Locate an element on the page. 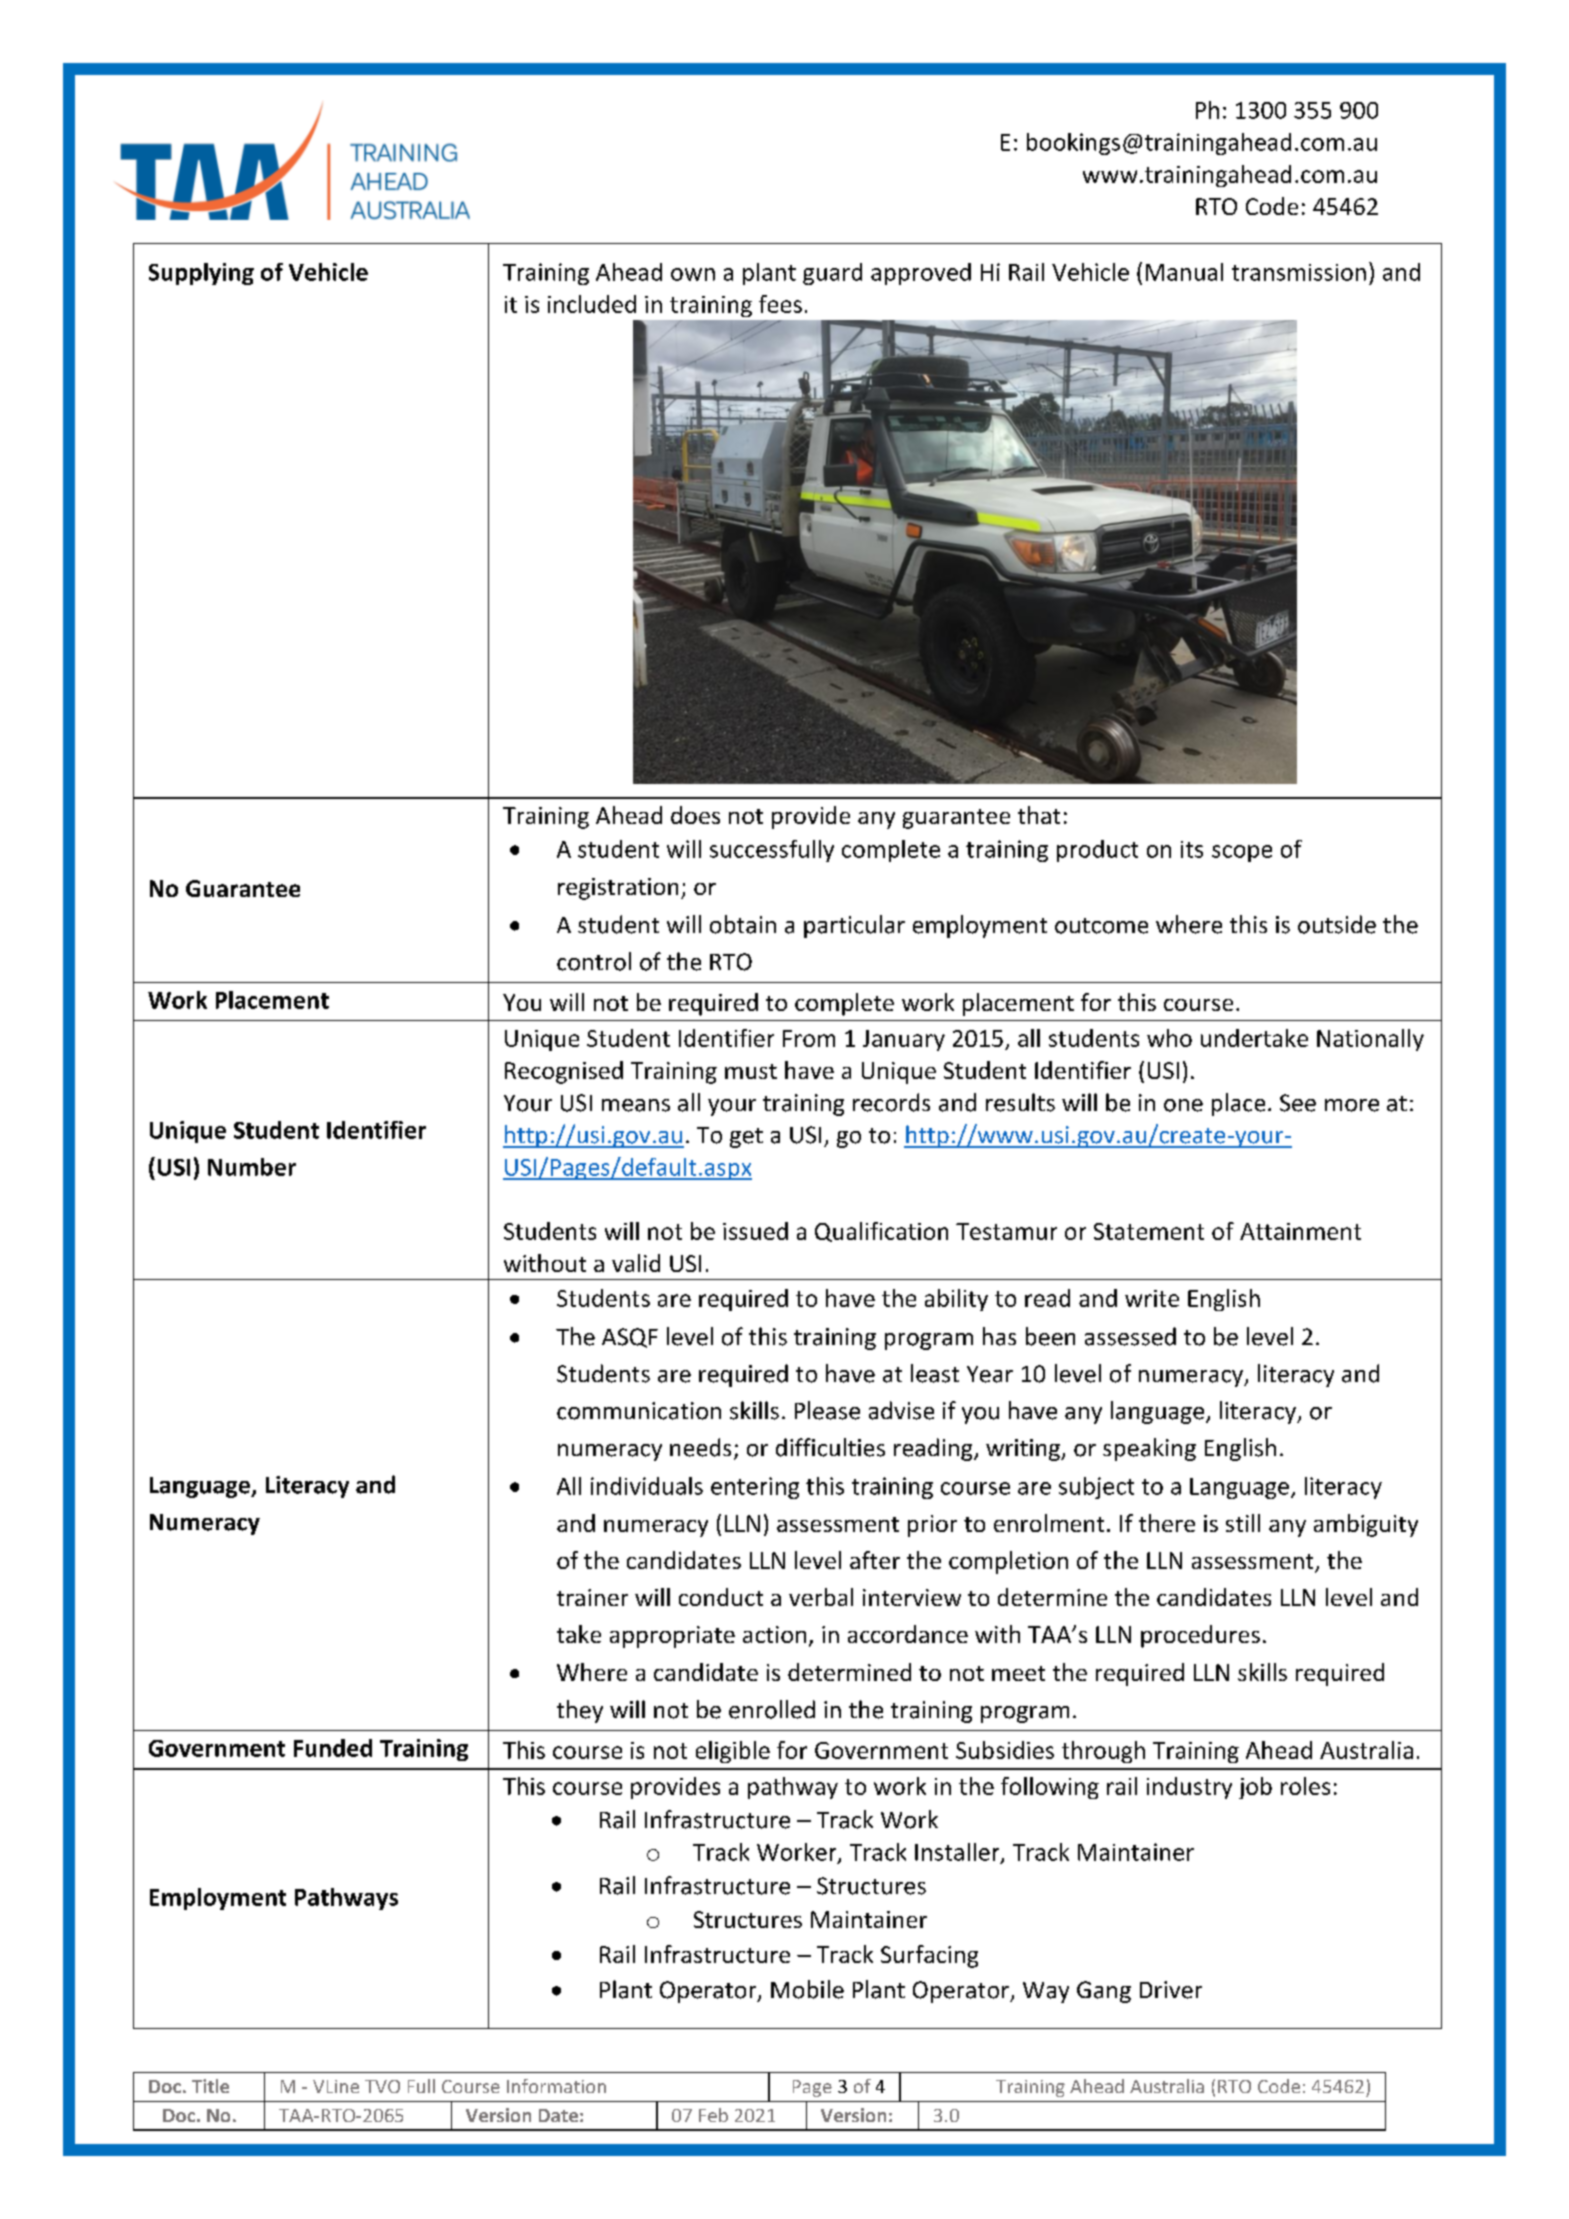 This image has height=2219, width=1569. Funded is located at coordinates (333, 1748).
